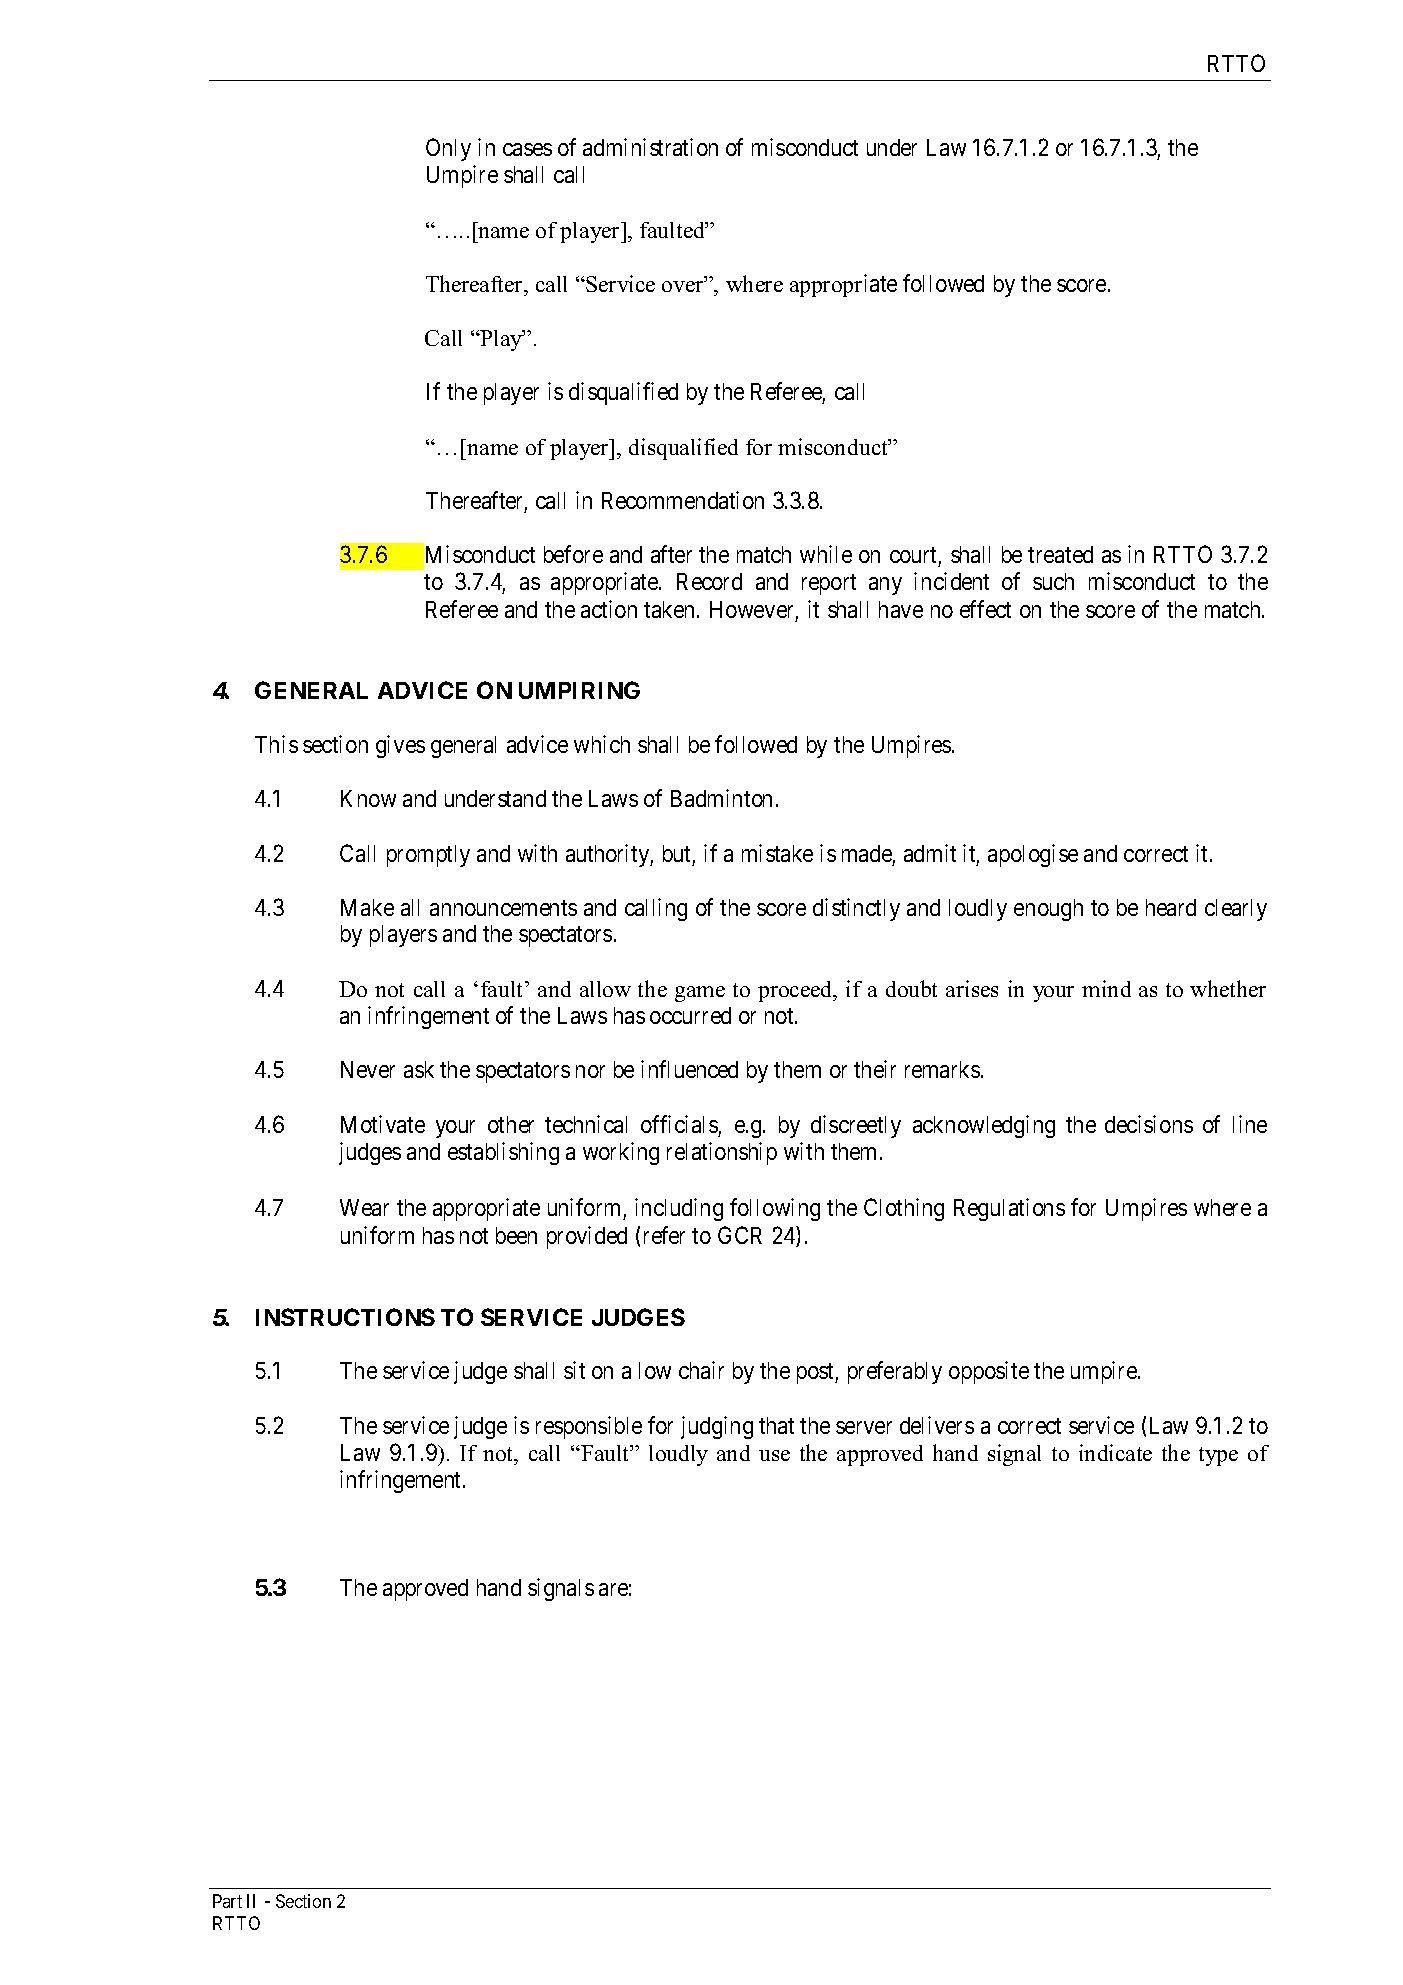 The image size is (1403, 1985). What do you see at coordinates (650, 147) in the document?
I see `administration` at bounding box center [650, 147].
